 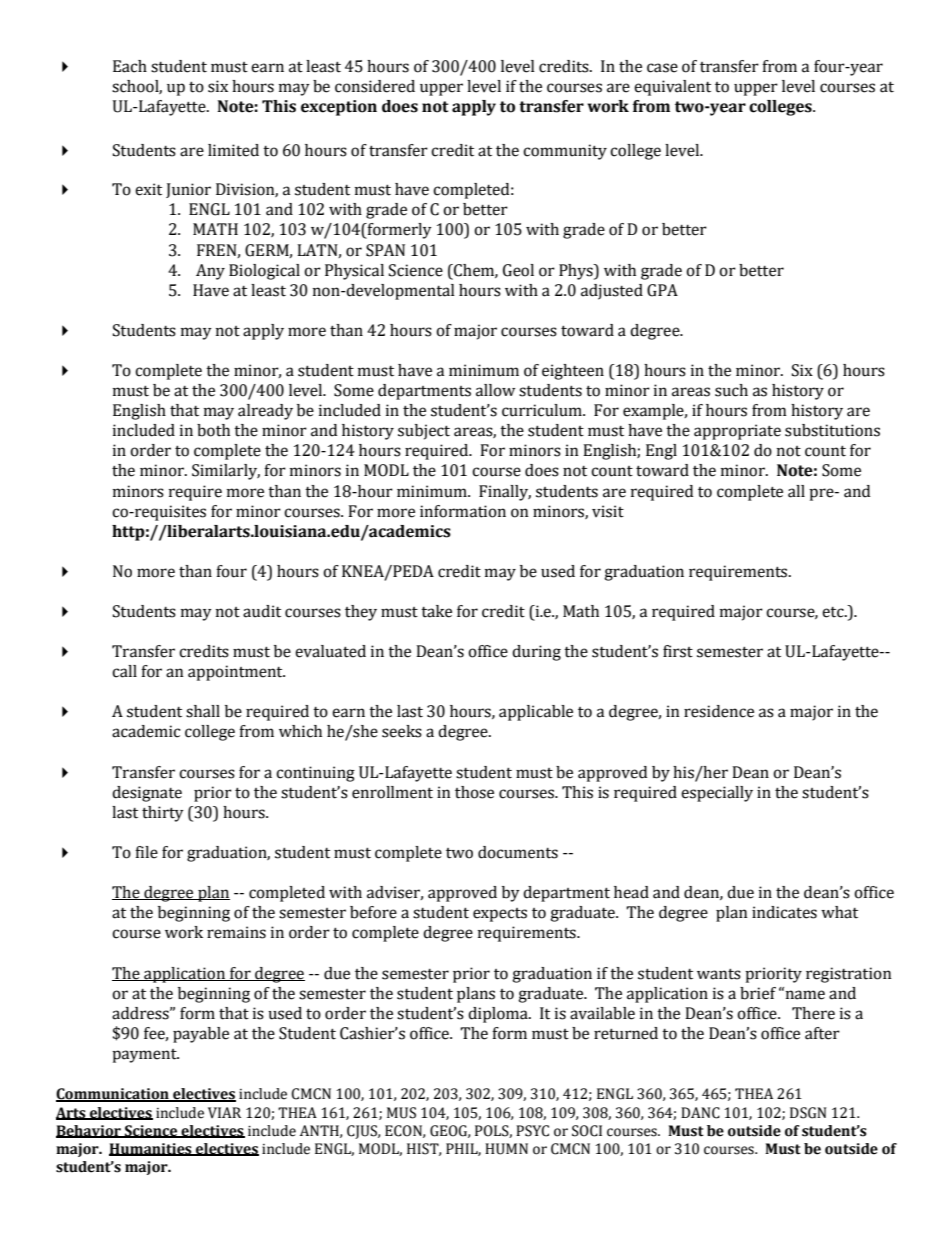 What do you see at coordinates (822, 1033) in the screenshot?
I see `after` at bounding box center [822, 1033].
